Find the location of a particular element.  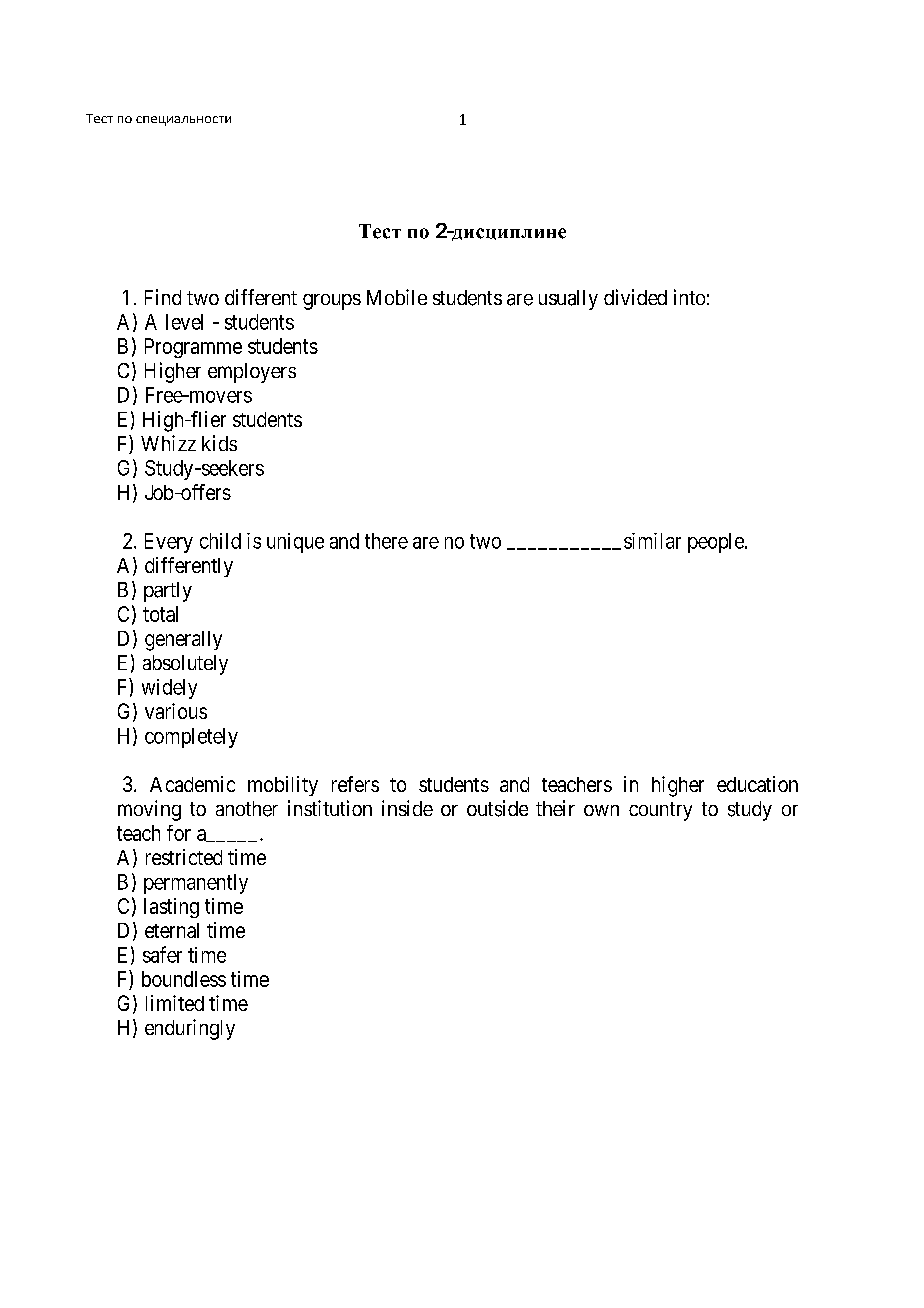

restricted is located at coordinates (184, 857).
